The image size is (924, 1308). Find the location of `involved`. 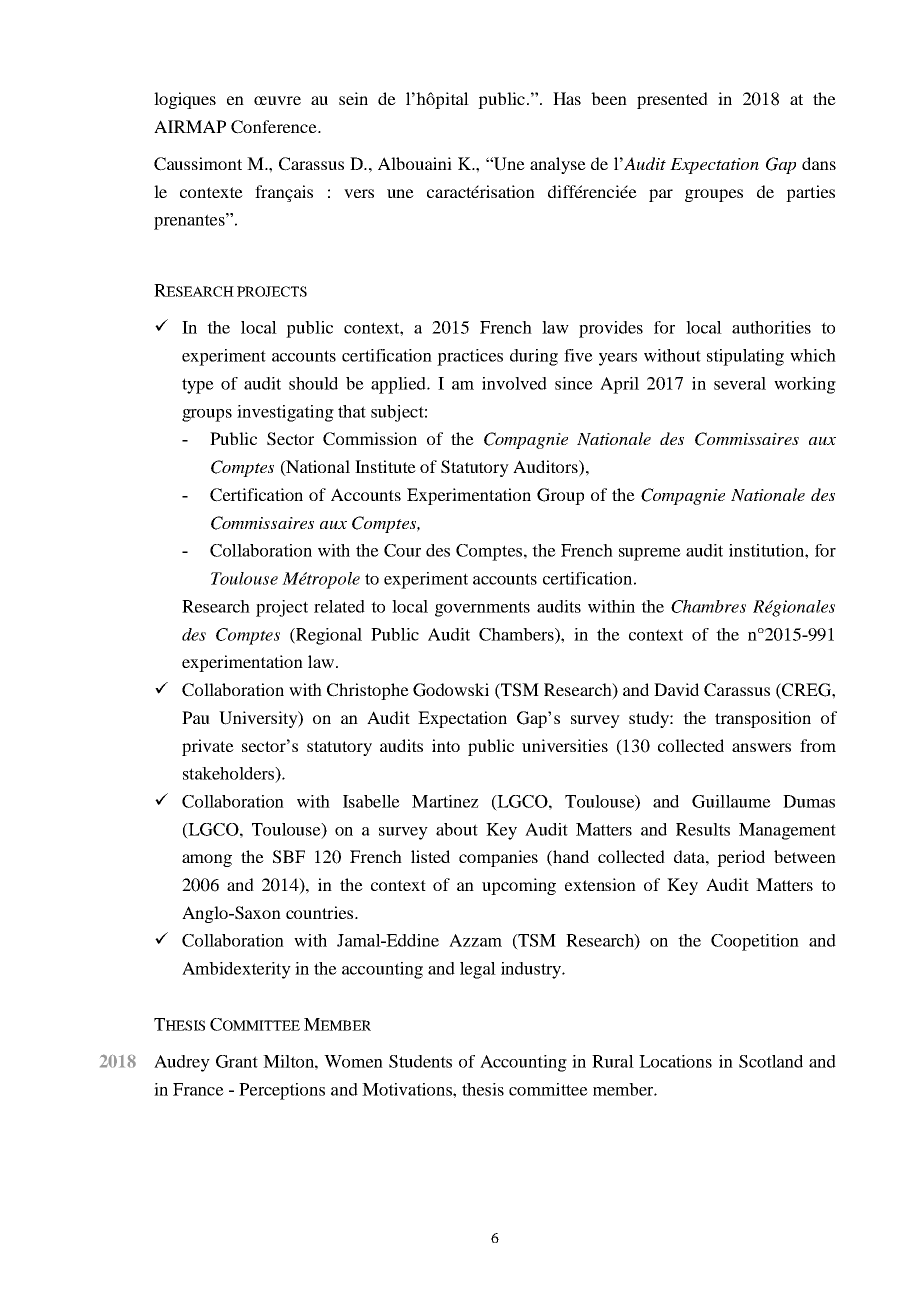

involved is located at coordinates (514, 383).
